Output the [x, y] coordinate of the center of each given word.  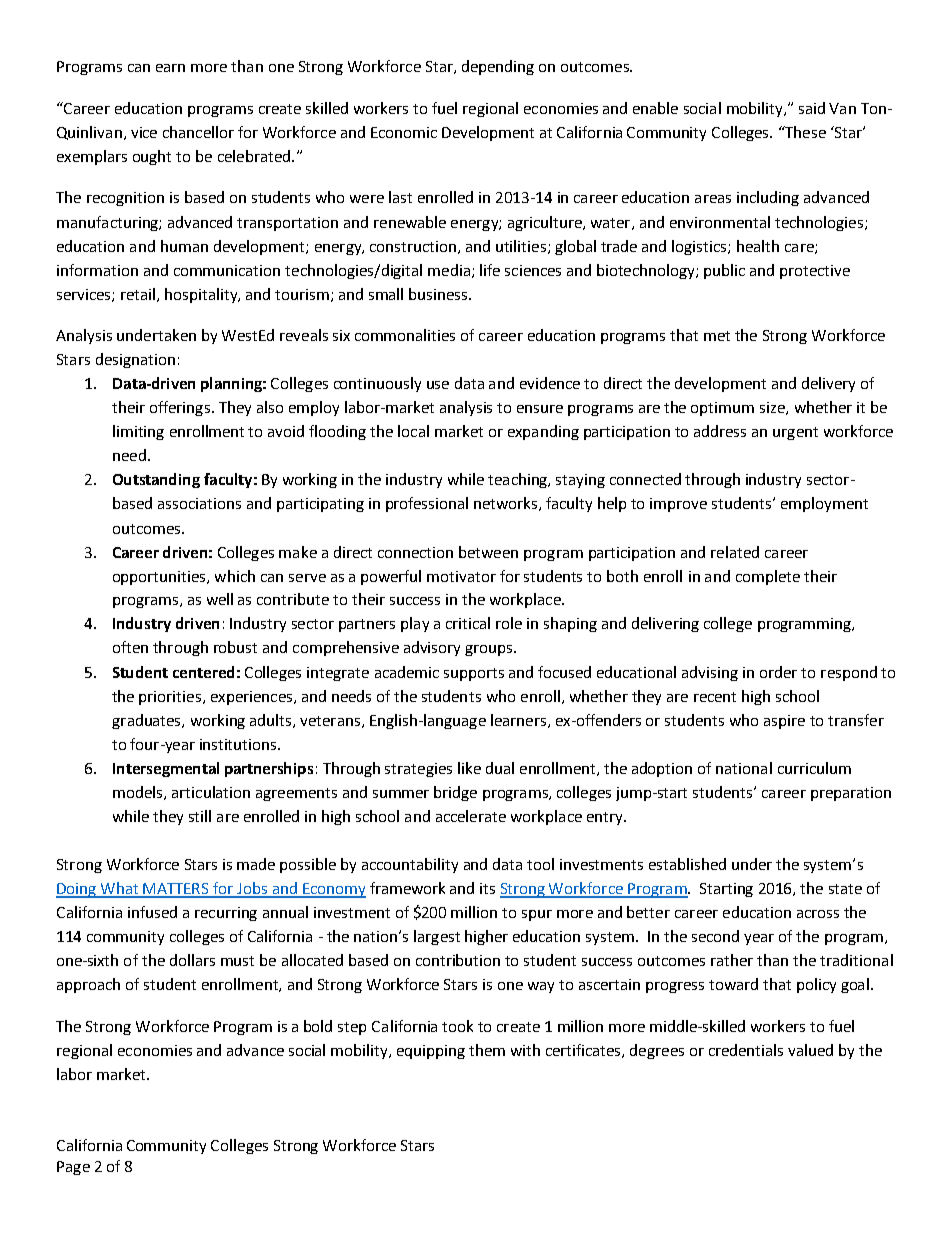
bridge [455, 793]
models [139, 793]
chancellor [198, 132]
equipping [431, 1052]
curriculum [814, 768]
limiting [138, 432]
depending [498, 67]
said [812, 108]
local [413, 431]
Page [73, 1168]
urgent [795, 433]
